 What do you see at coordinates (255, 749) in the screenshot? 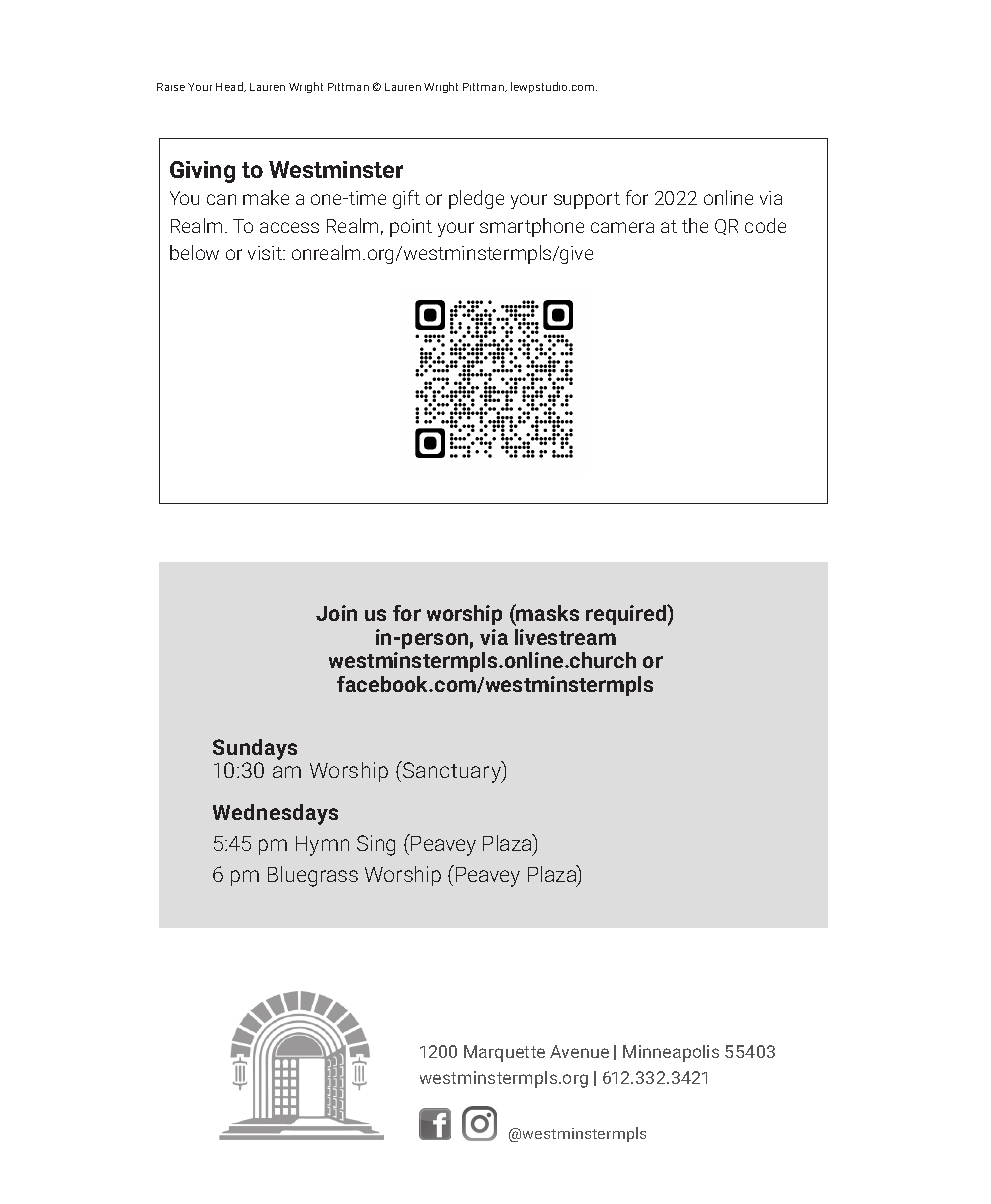
I see `Sundays` at bounding box center [255, 749].
